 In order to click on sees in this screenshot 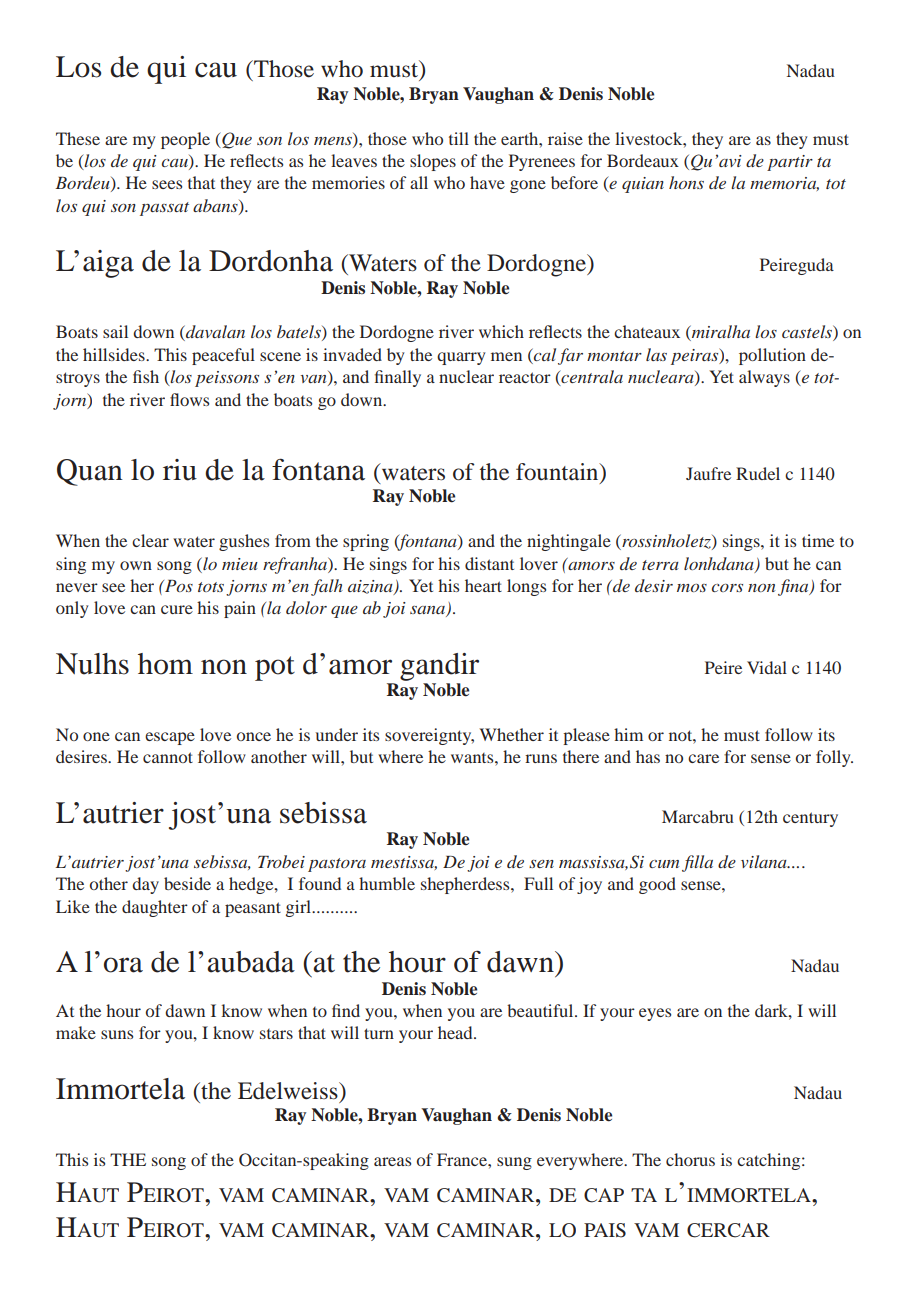, I will do `click(167, 184)`.
